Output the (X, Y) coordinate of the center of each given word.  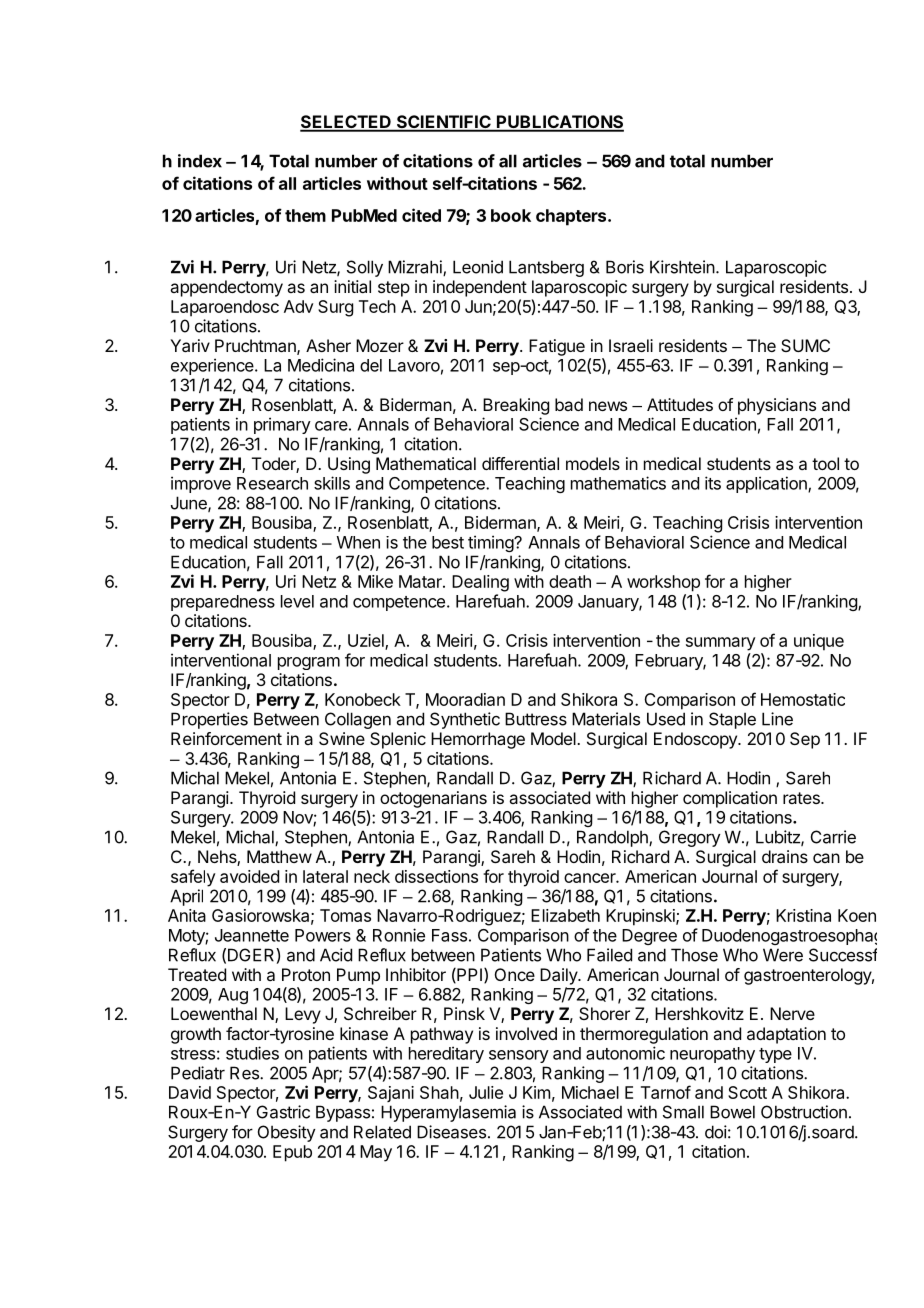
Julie (486, 1092)
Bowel (732, 1112)
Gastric (283, 1112)
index (200, 161)
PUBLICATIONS (559, 123)
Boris (625, 267)
